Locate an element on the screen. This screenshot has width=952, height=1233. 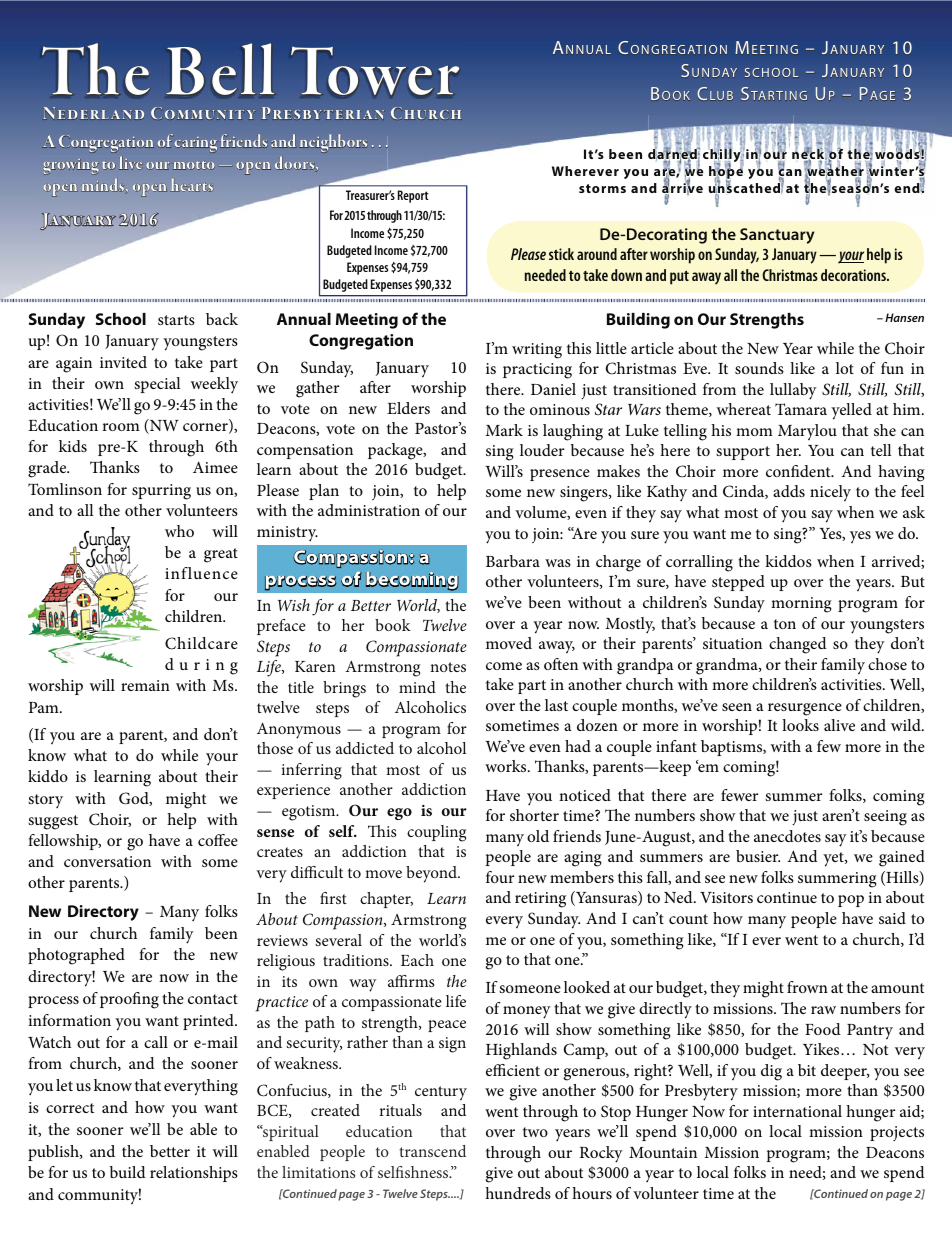
resurgence is located at coordinates (805, 709).
